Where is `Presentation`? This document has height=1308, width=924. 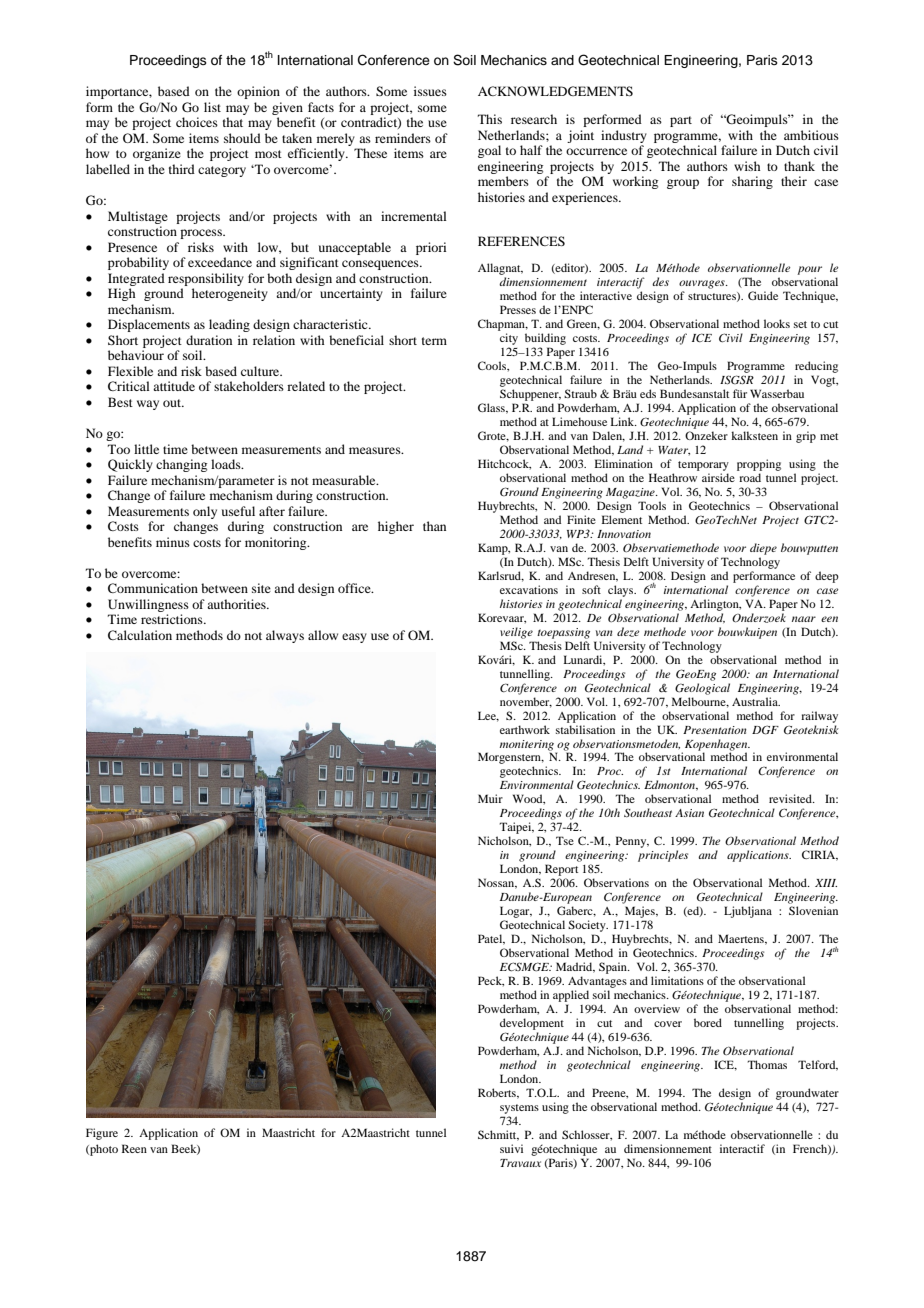
Presentation is located at coordinates (715, 730).
